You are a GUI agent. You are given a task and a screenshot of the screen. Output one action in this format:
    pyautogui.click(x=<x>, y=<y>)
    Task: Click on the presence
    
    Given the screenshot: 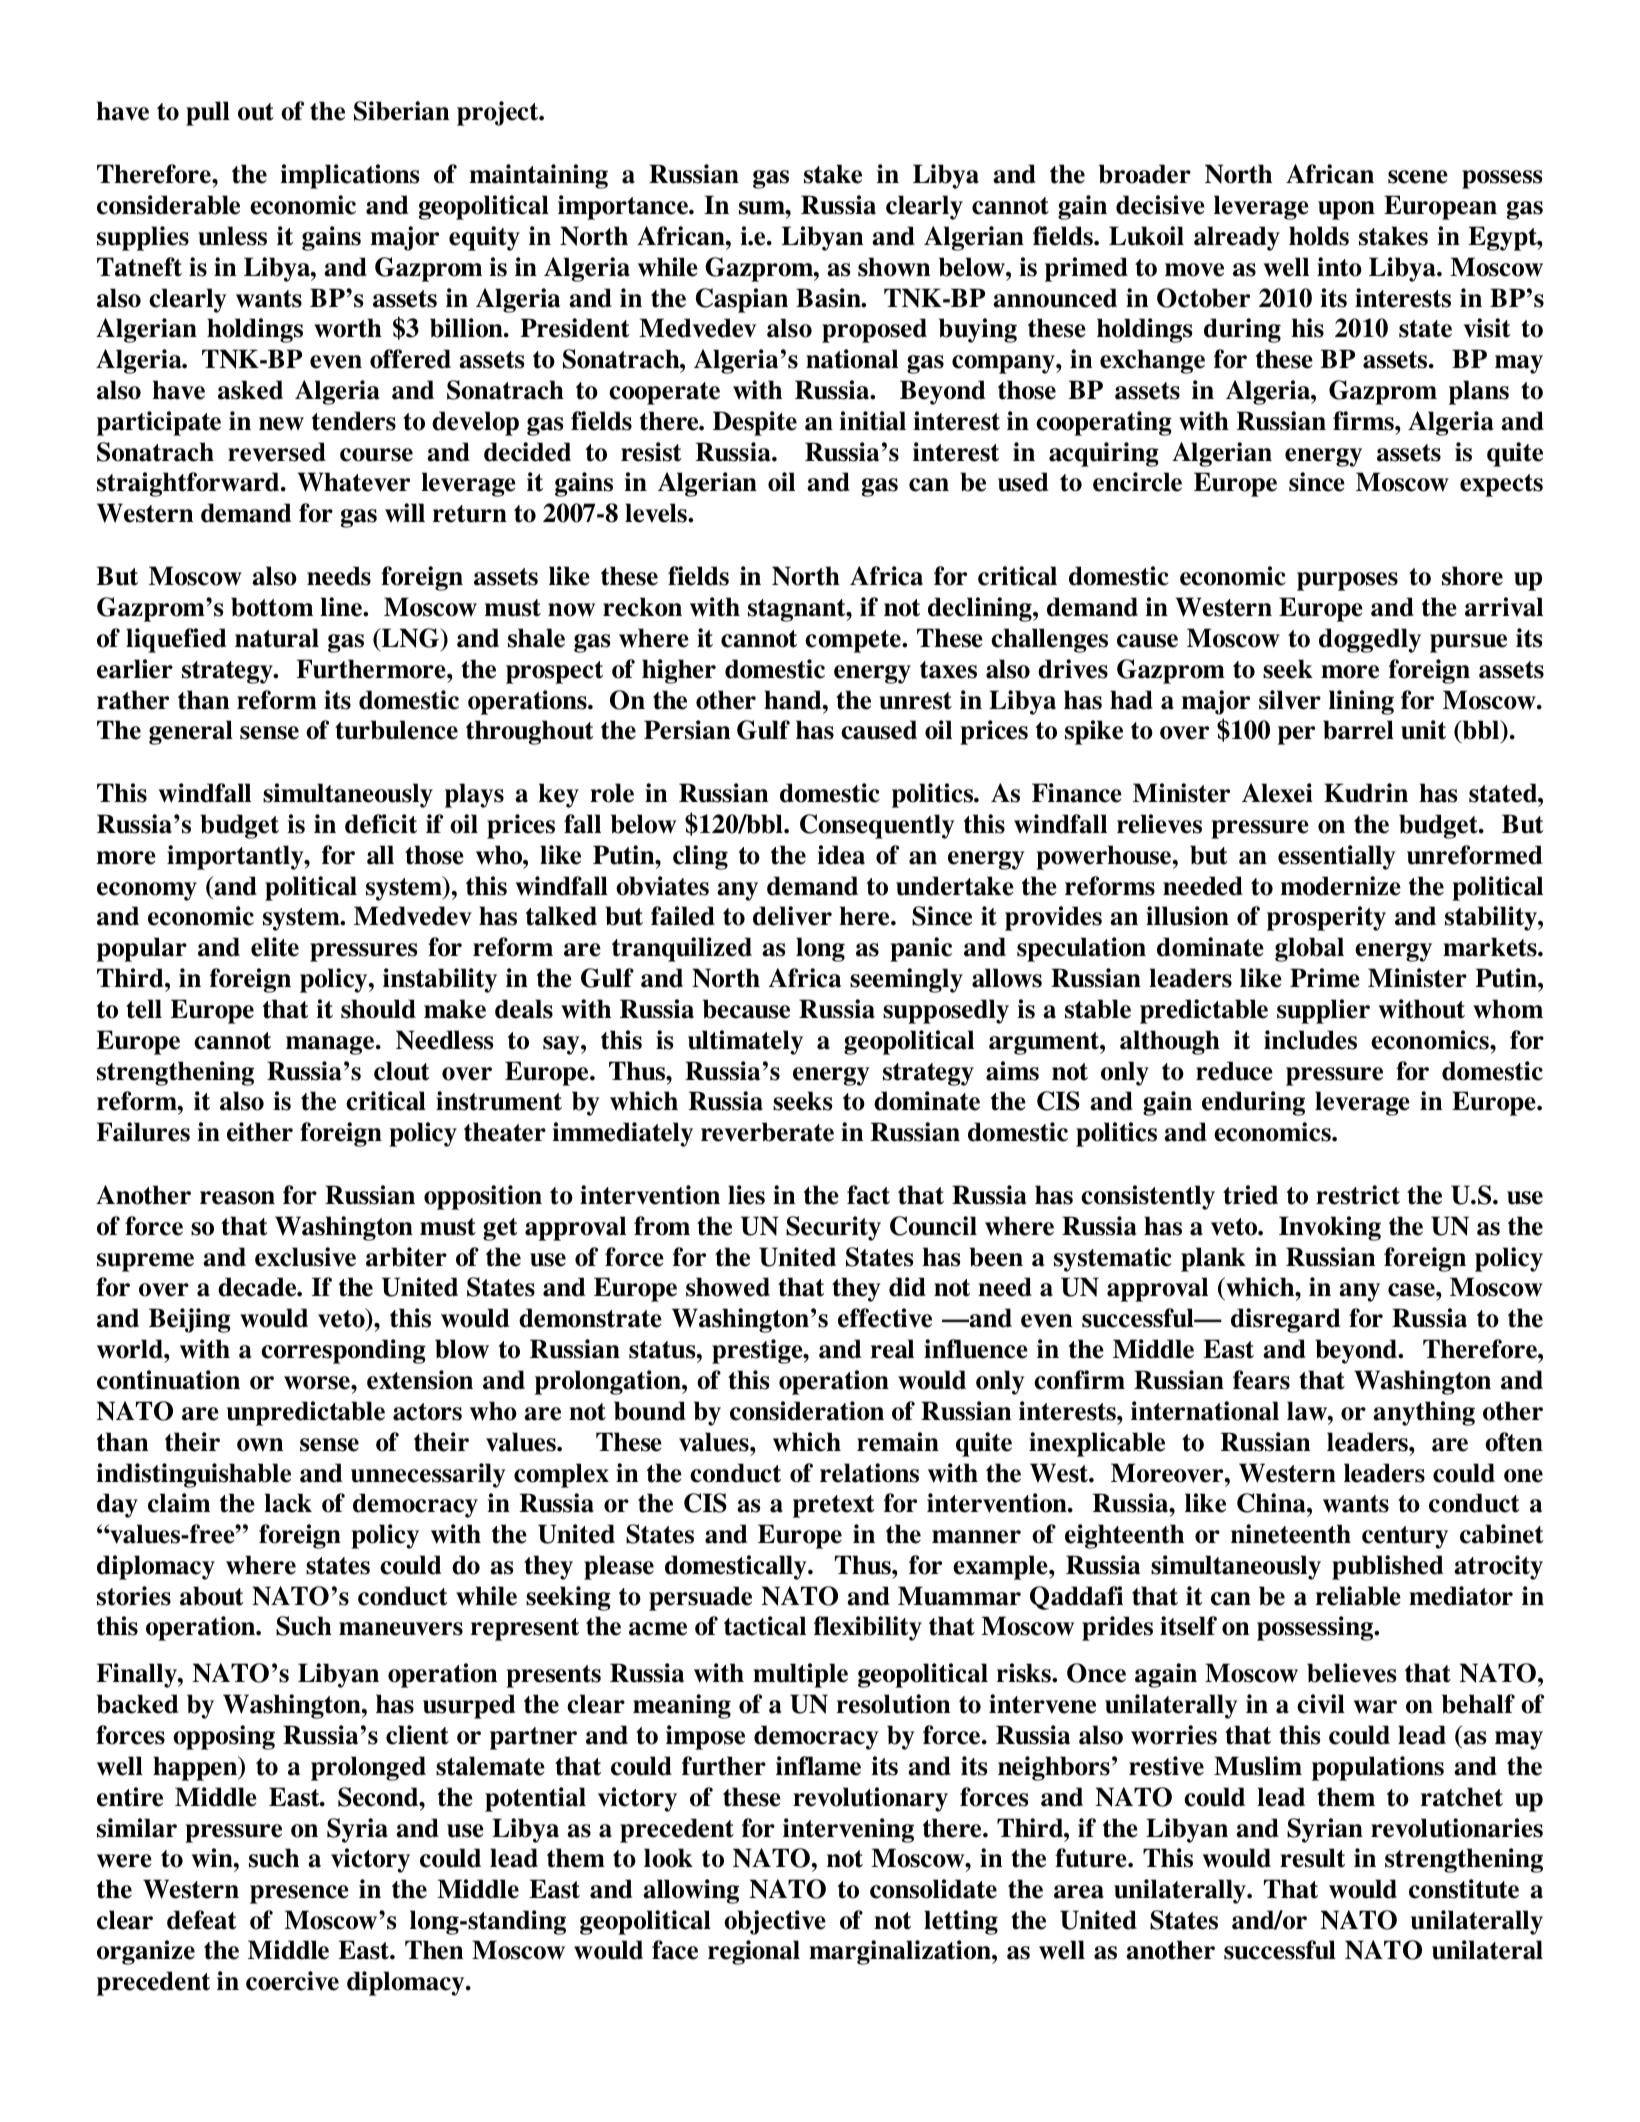 What is the action you would take?
    pyautogui.click(x=299, y=1894)
